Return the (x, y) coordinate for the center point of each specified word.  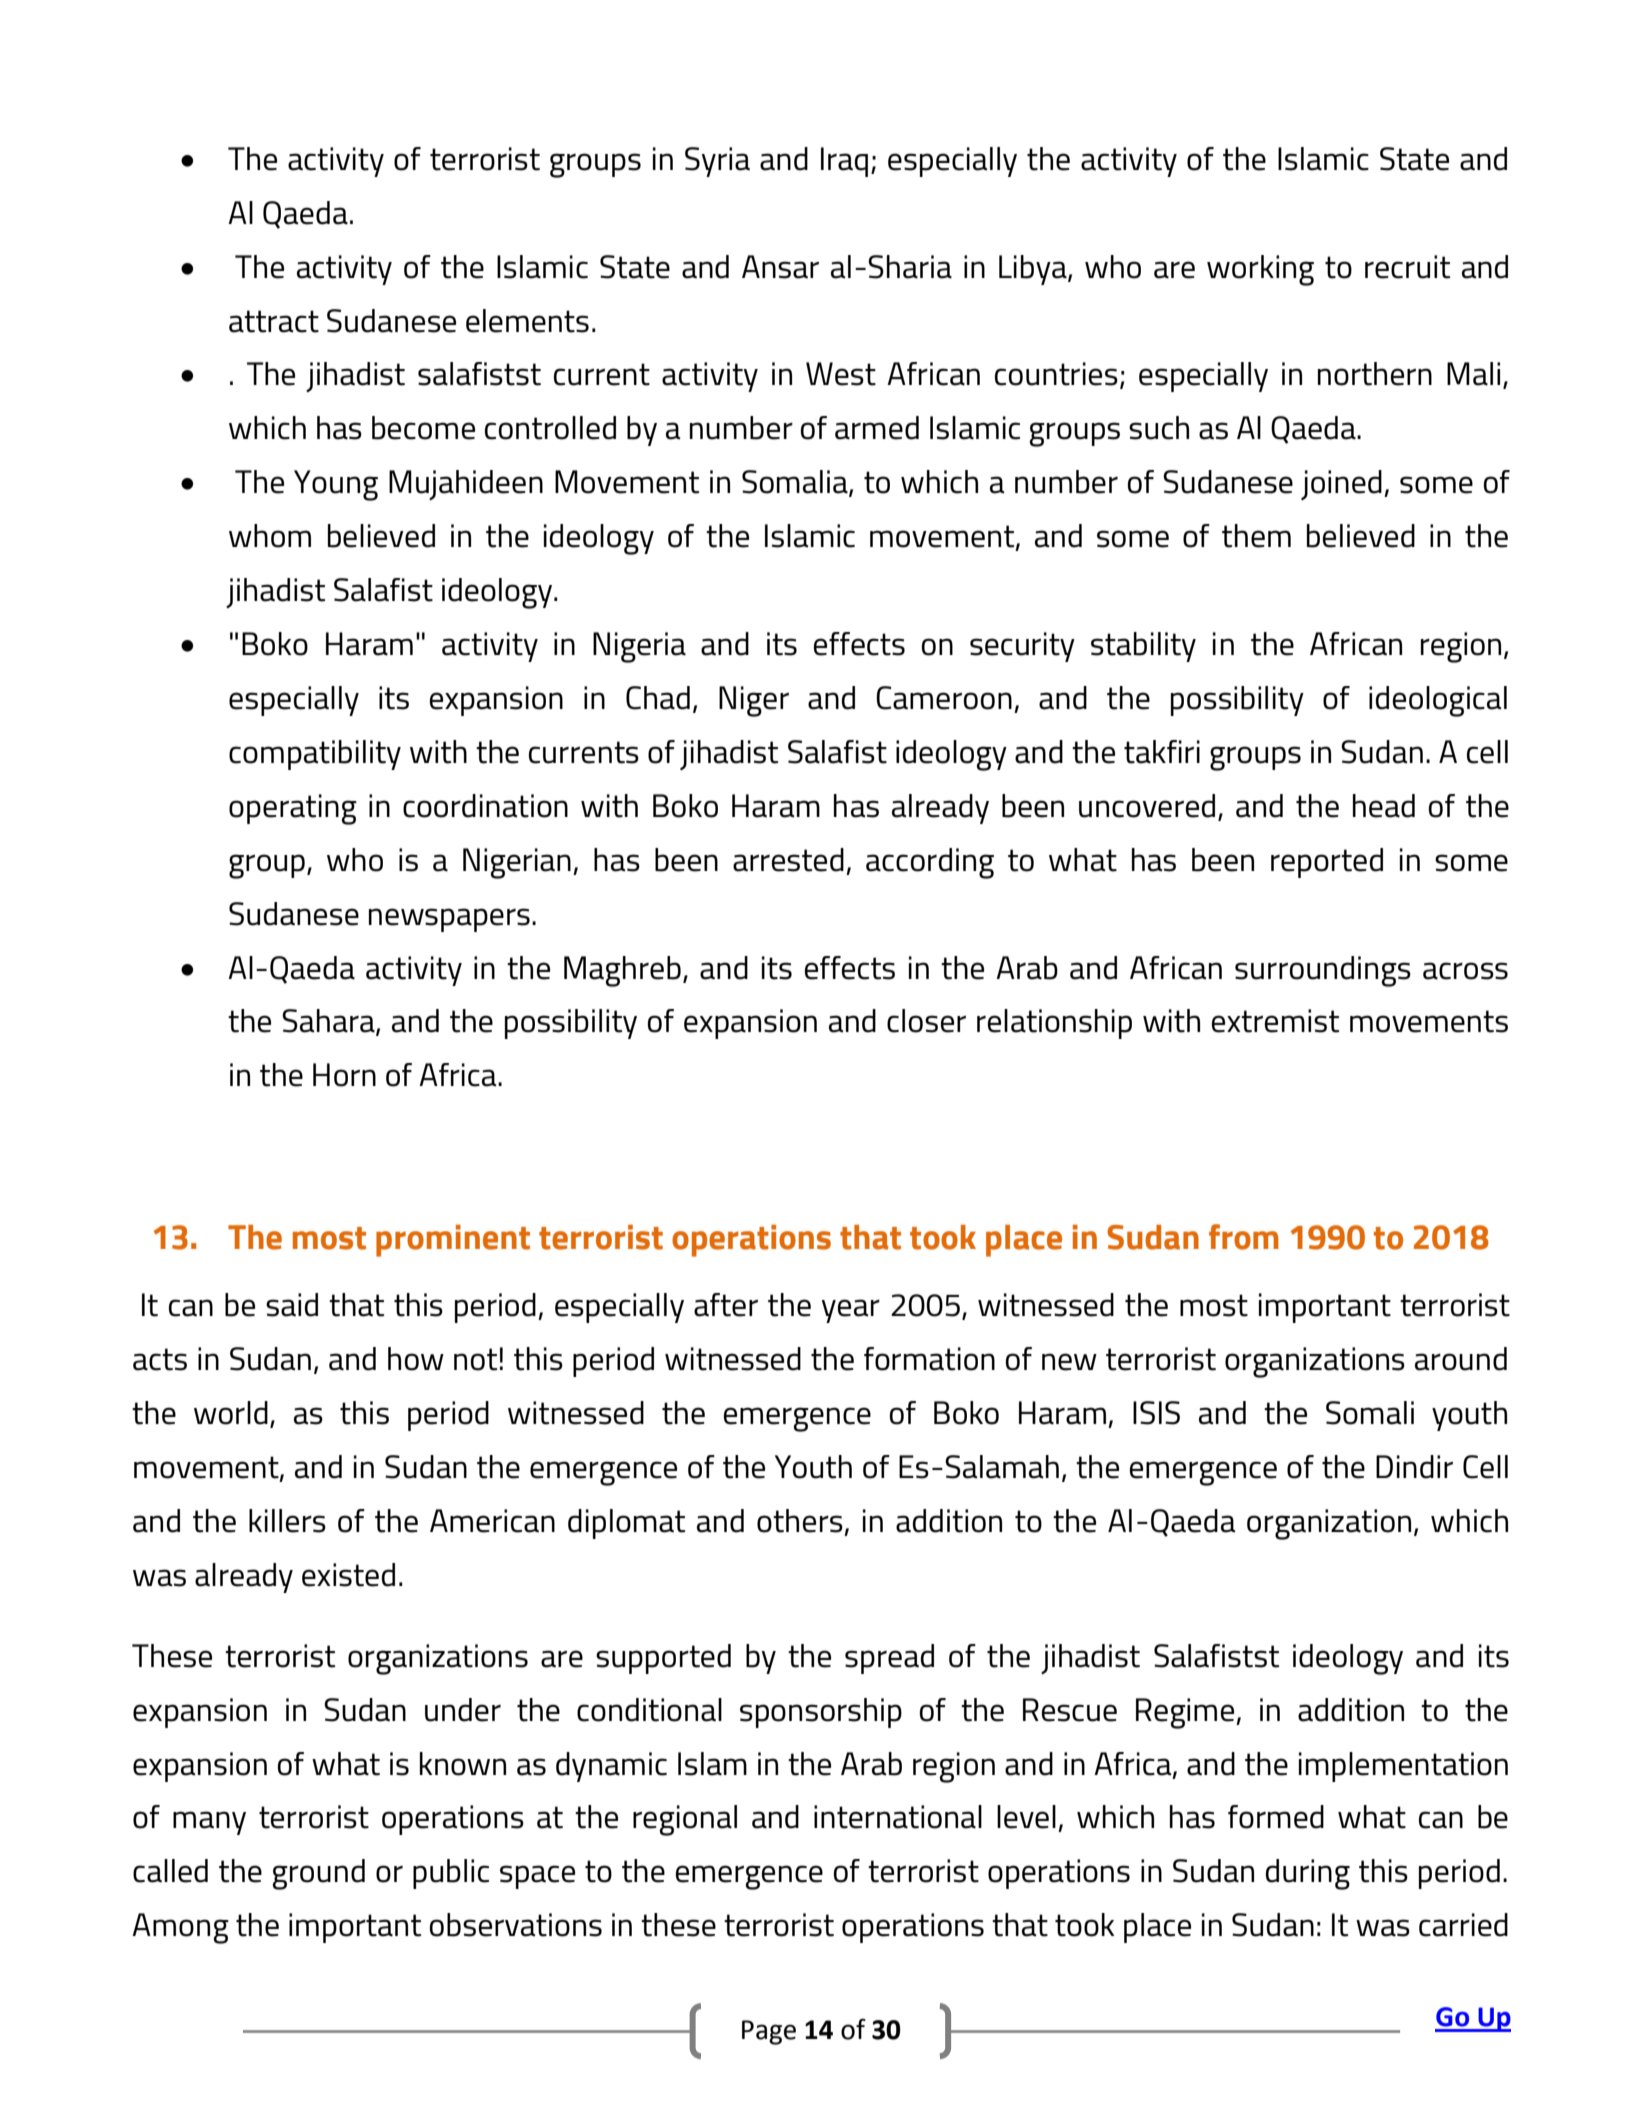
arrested (788, 860)
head (1384, 806)
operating (293, 809)
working (1260, 270)
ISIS (1156, 1413)
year (851, 1311)
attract (274, 321)
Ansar (780, 267)
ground (319, 1874)
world (231, 1413)
